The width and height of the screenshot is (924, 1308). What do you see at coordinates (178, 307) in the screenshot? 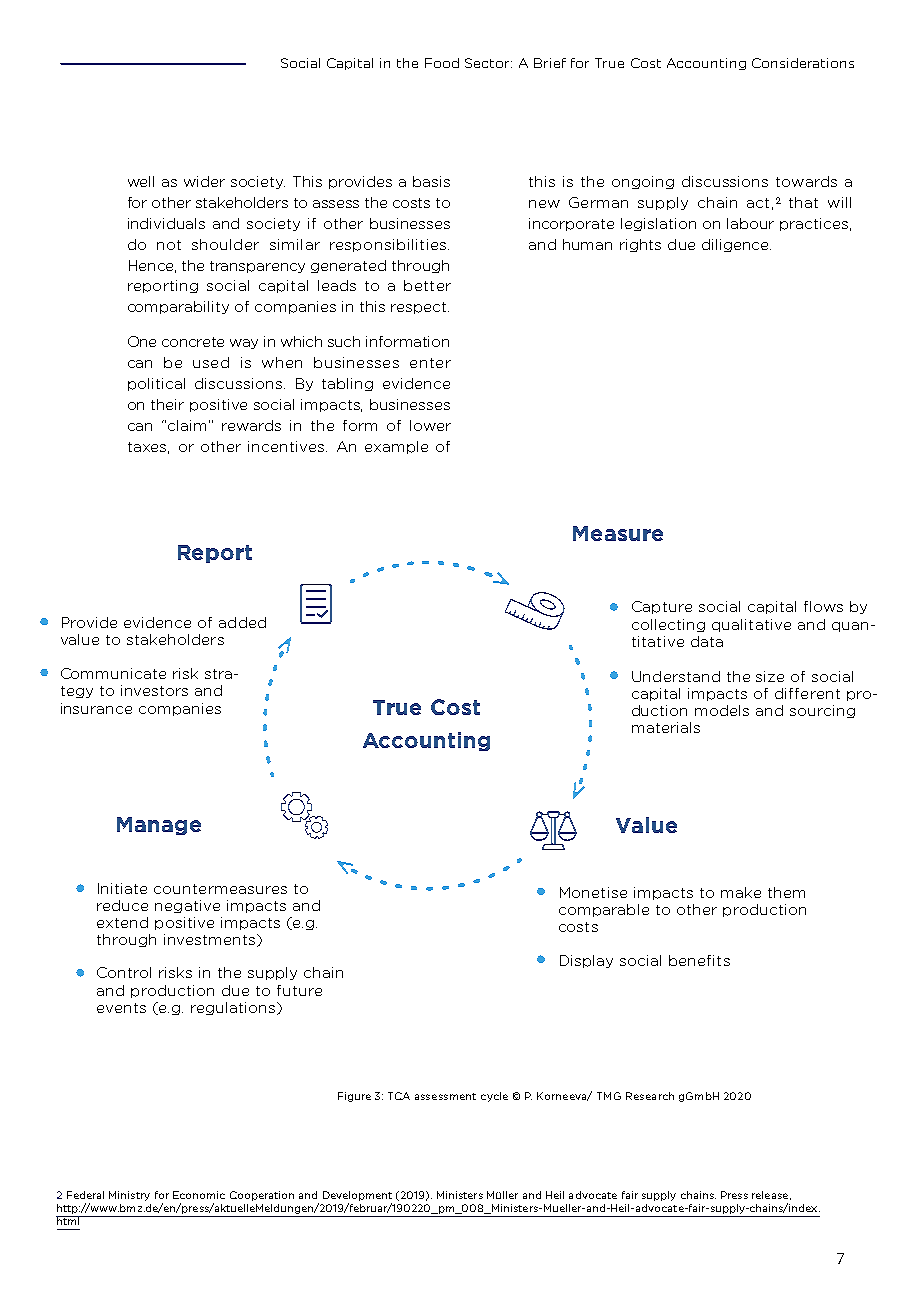
I see `comparability` at bounding box center [178, 307].
